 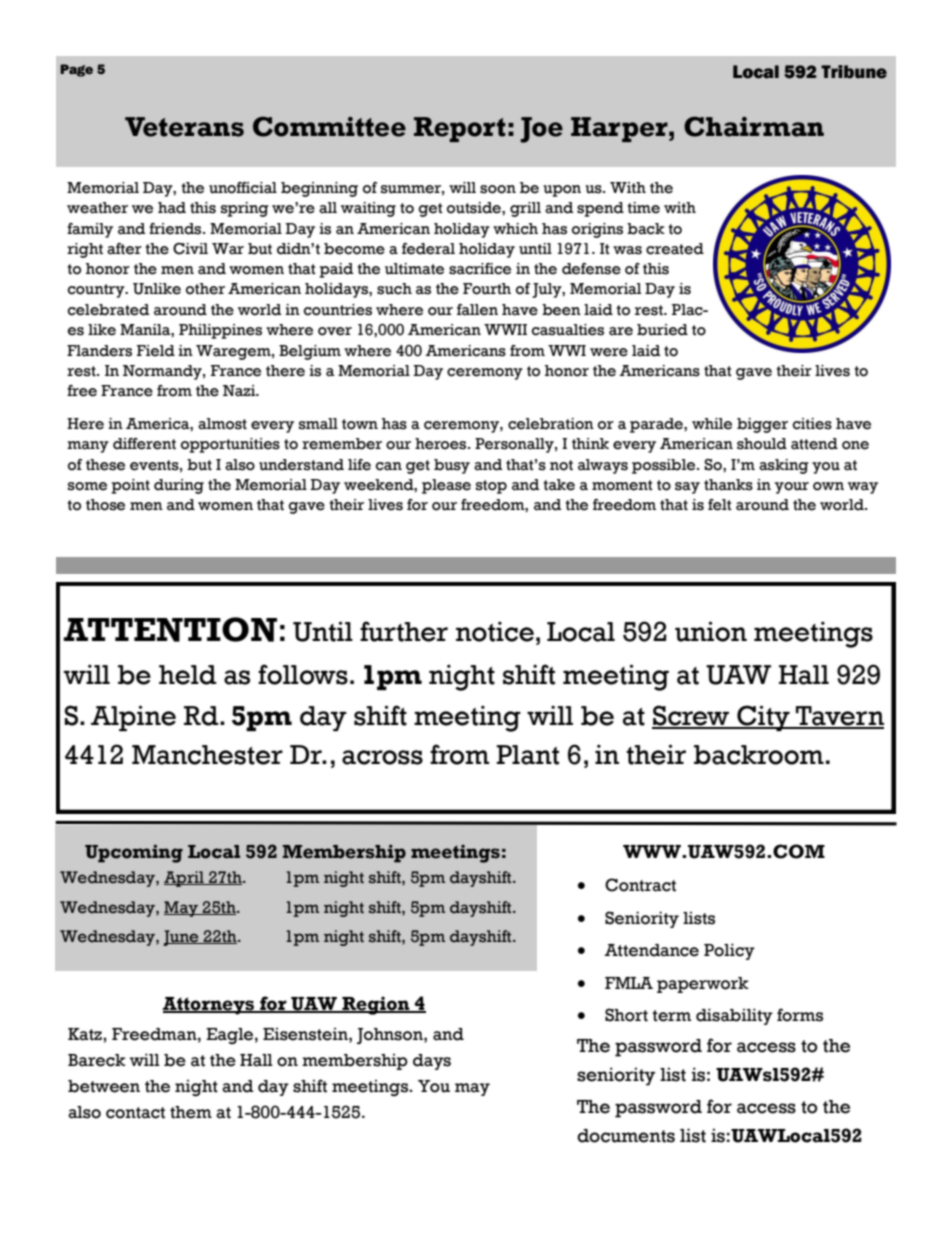 What do you see at coordinates (446, 486) in the screenshot?
I see `please` at bounding box center [446, 486].
